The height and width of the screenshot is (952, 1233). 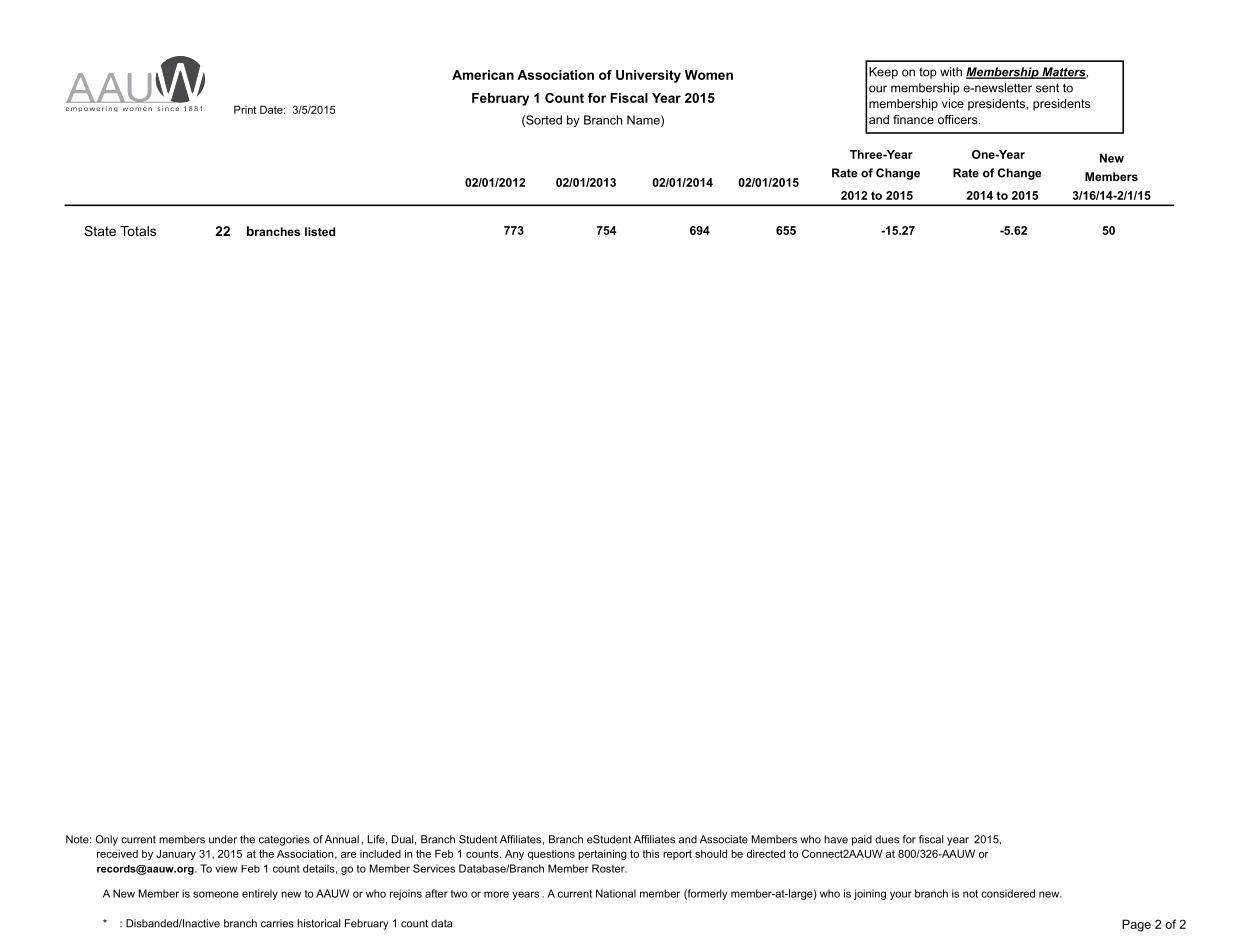 What do you see at coordinates (1047, 88) in the screenshot?
I see `sent` at bounding box center [1047, 88].
